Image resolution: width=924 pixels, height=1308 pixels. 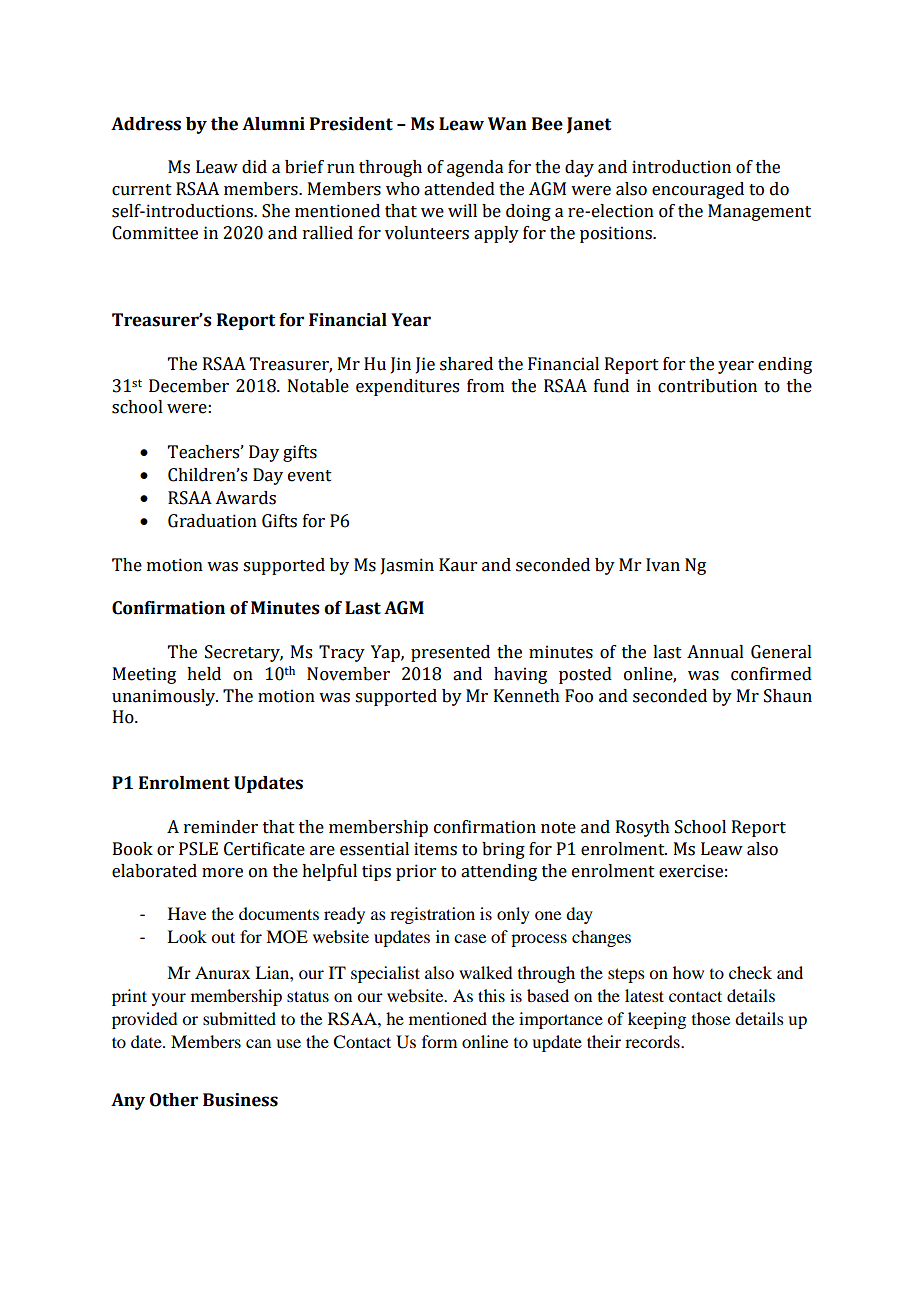 What do you see at coordinates (715, 652) in the screenshot?
I see `Annual` at bounding box center [715, 652].
